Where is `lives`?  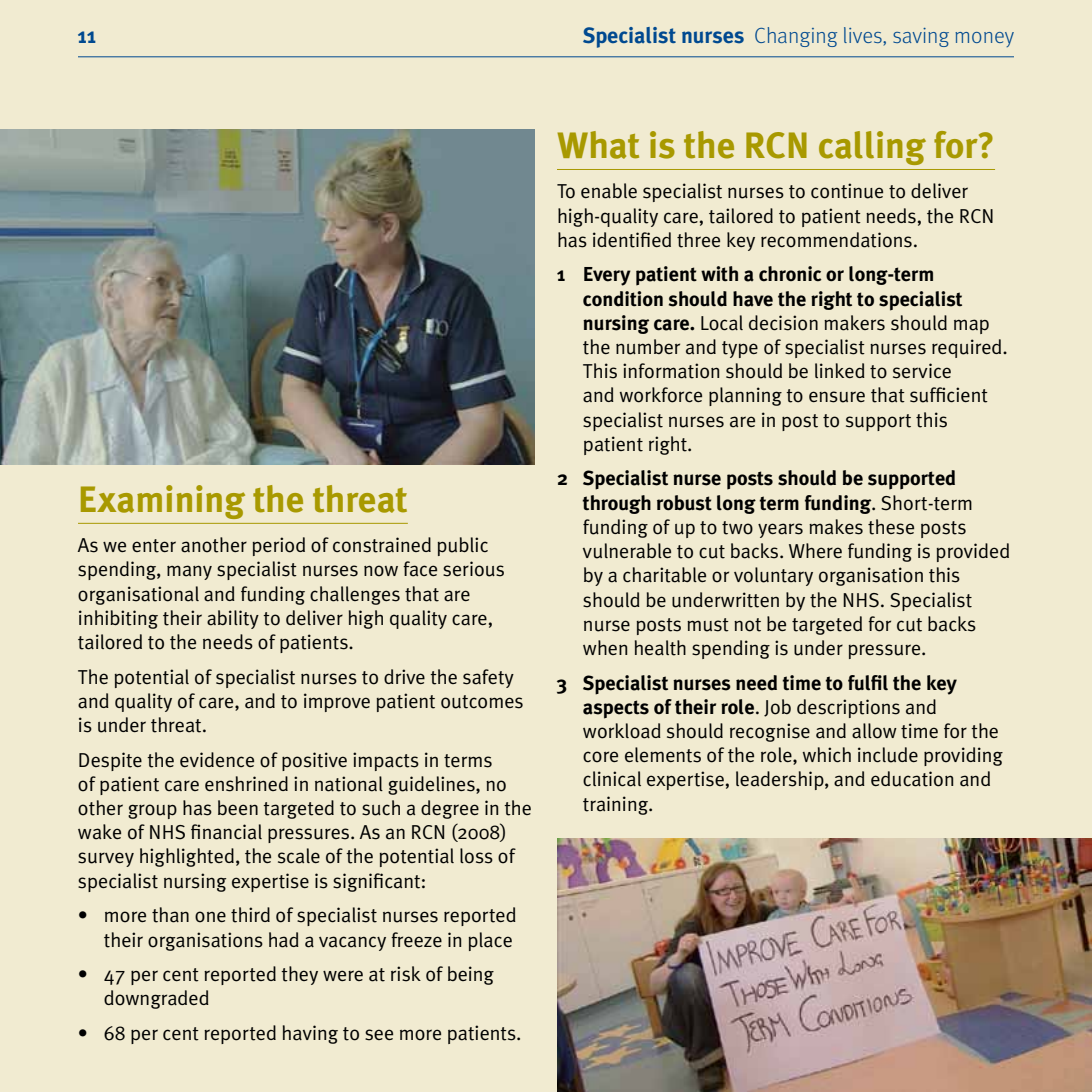
lives is located at coordinates (864, 35).
